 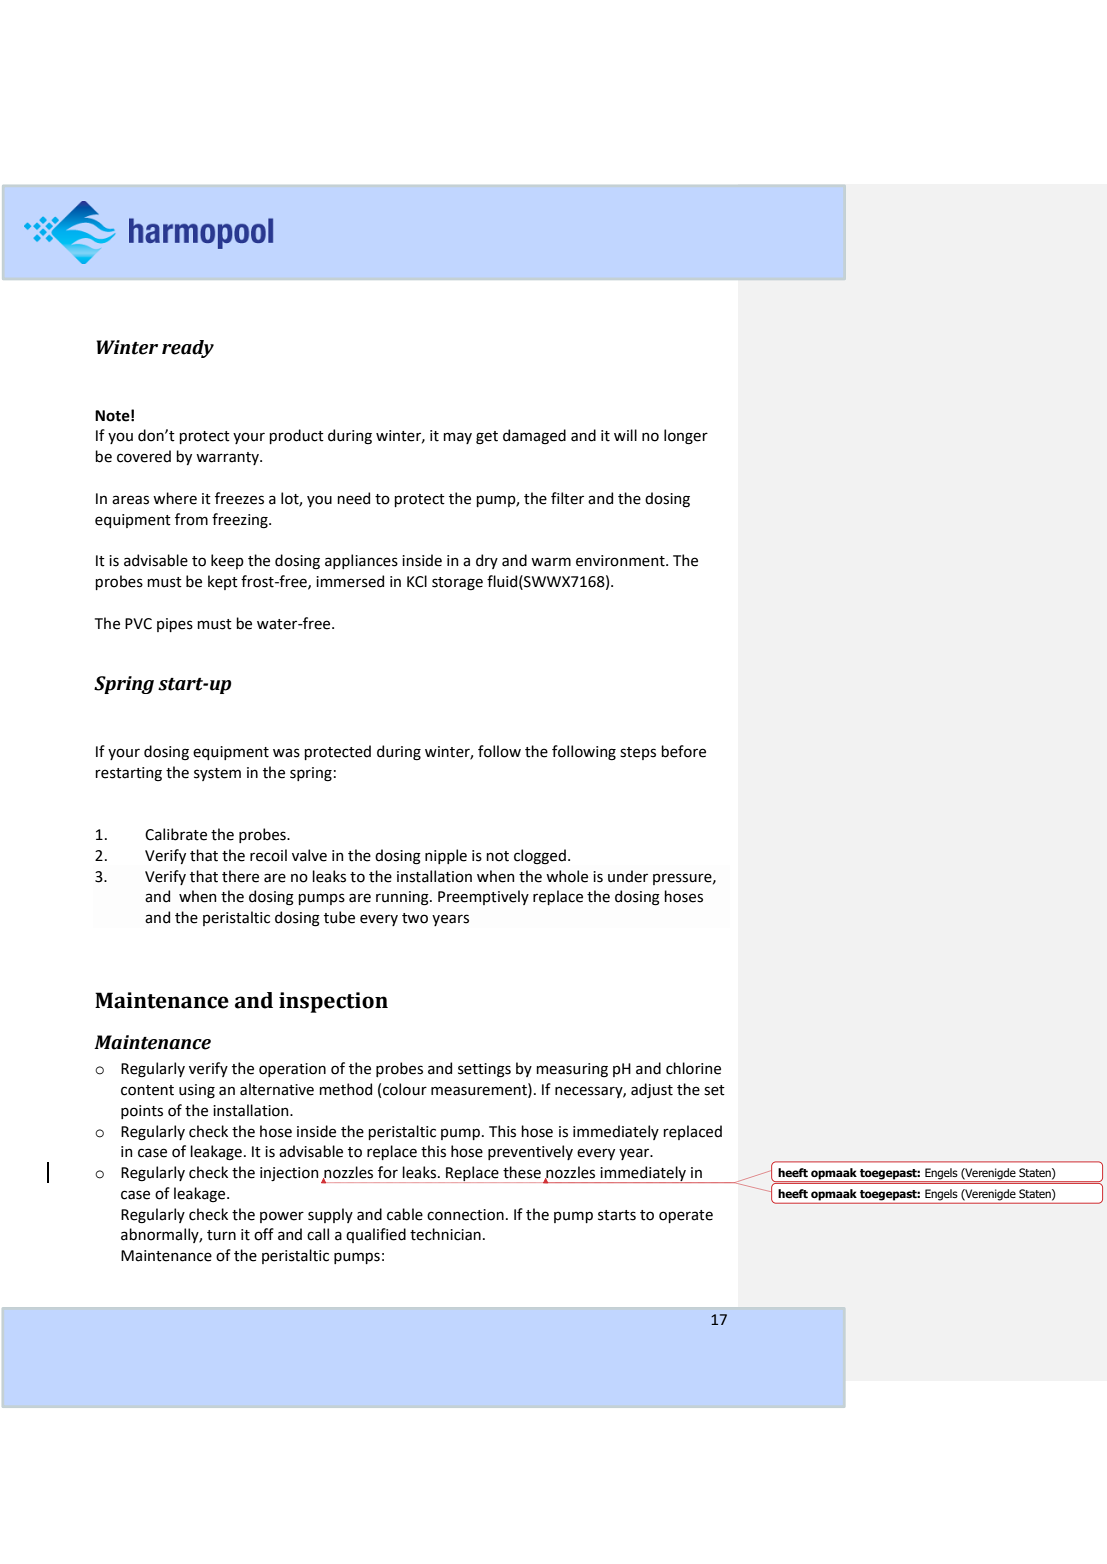 I want to click on measuring, so click(x=572, y=1070).
